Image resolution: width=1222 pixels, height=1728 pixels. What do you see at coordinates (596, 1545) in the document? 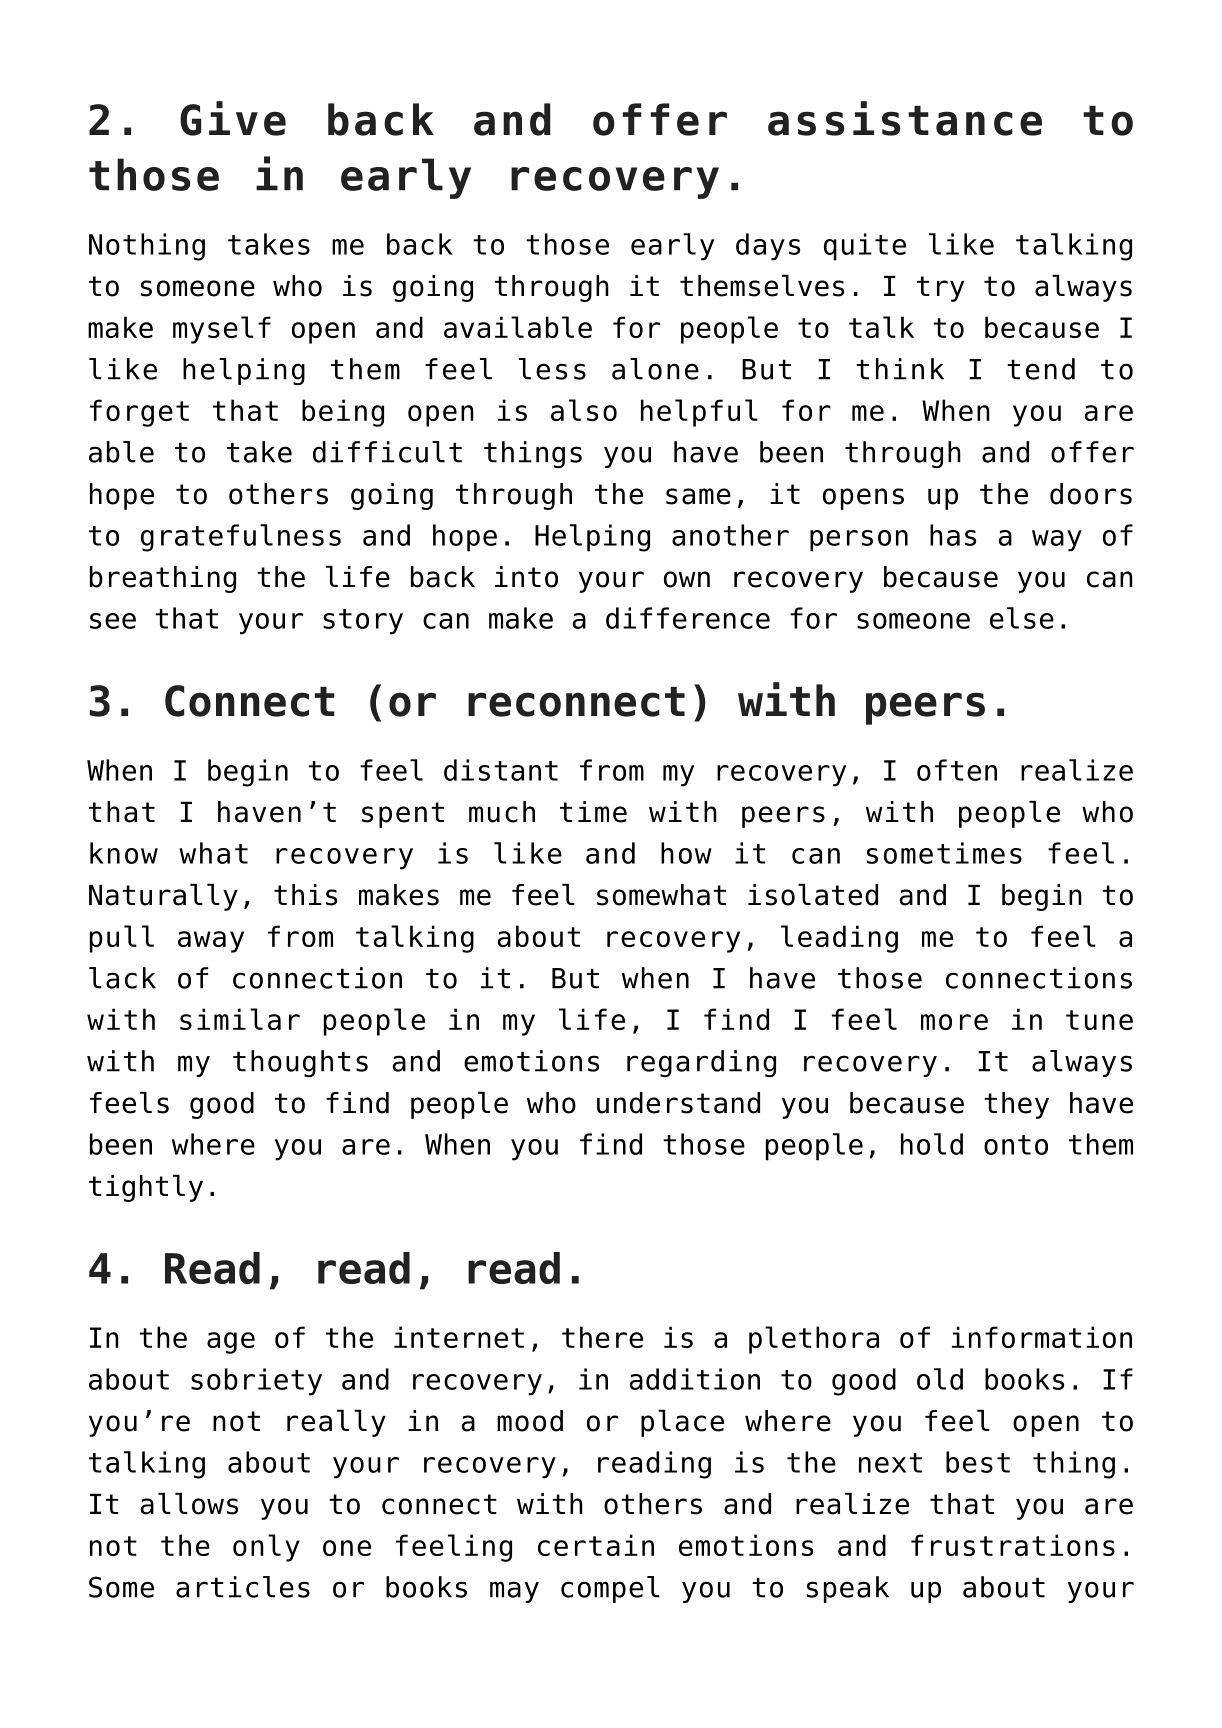
I see `certain` at bounding box center [596, 1545].
